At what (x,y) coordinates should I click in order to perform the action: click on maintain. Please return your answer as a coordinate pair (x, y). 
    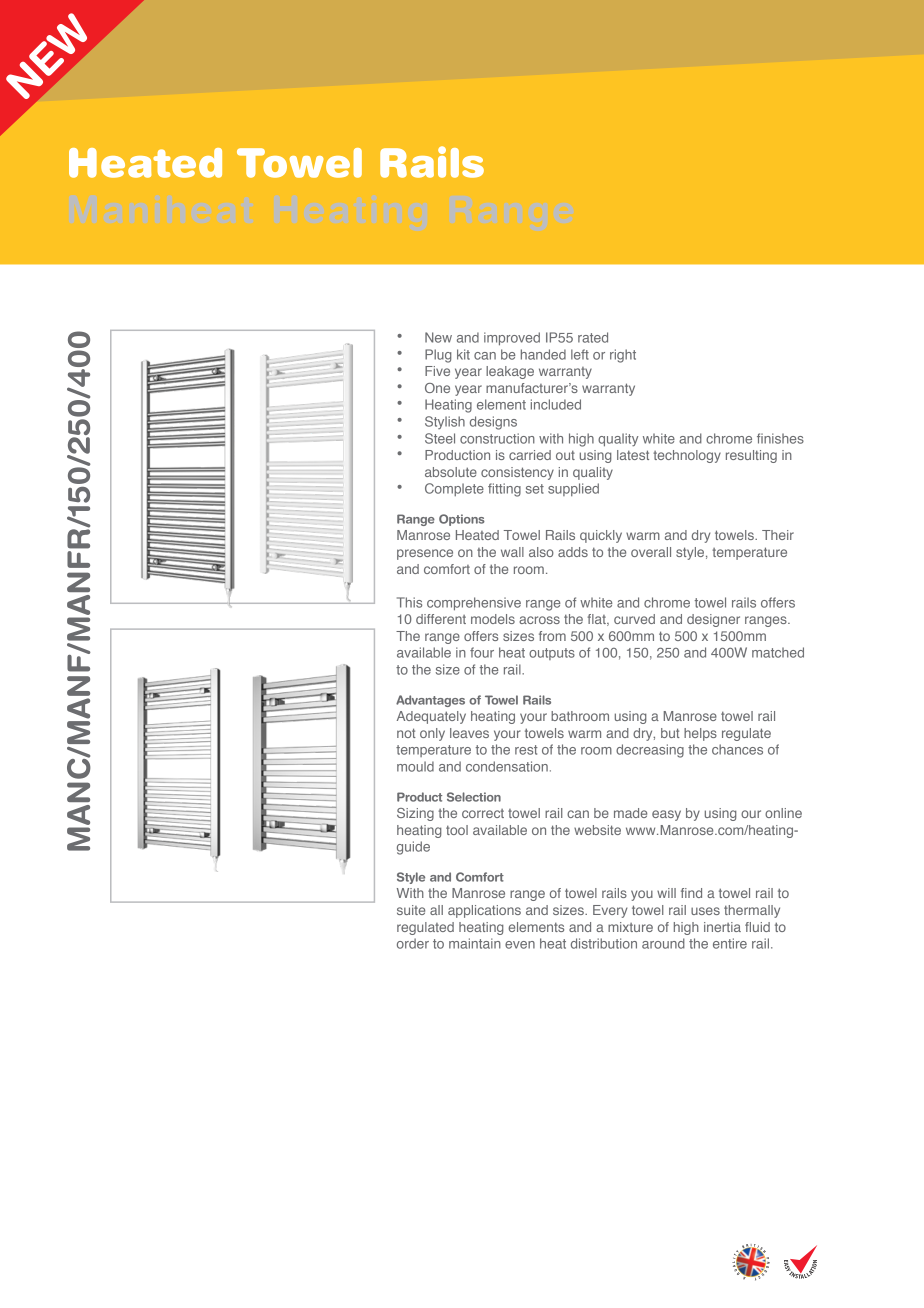
    Looking at the image, I should click on (475, 943).
